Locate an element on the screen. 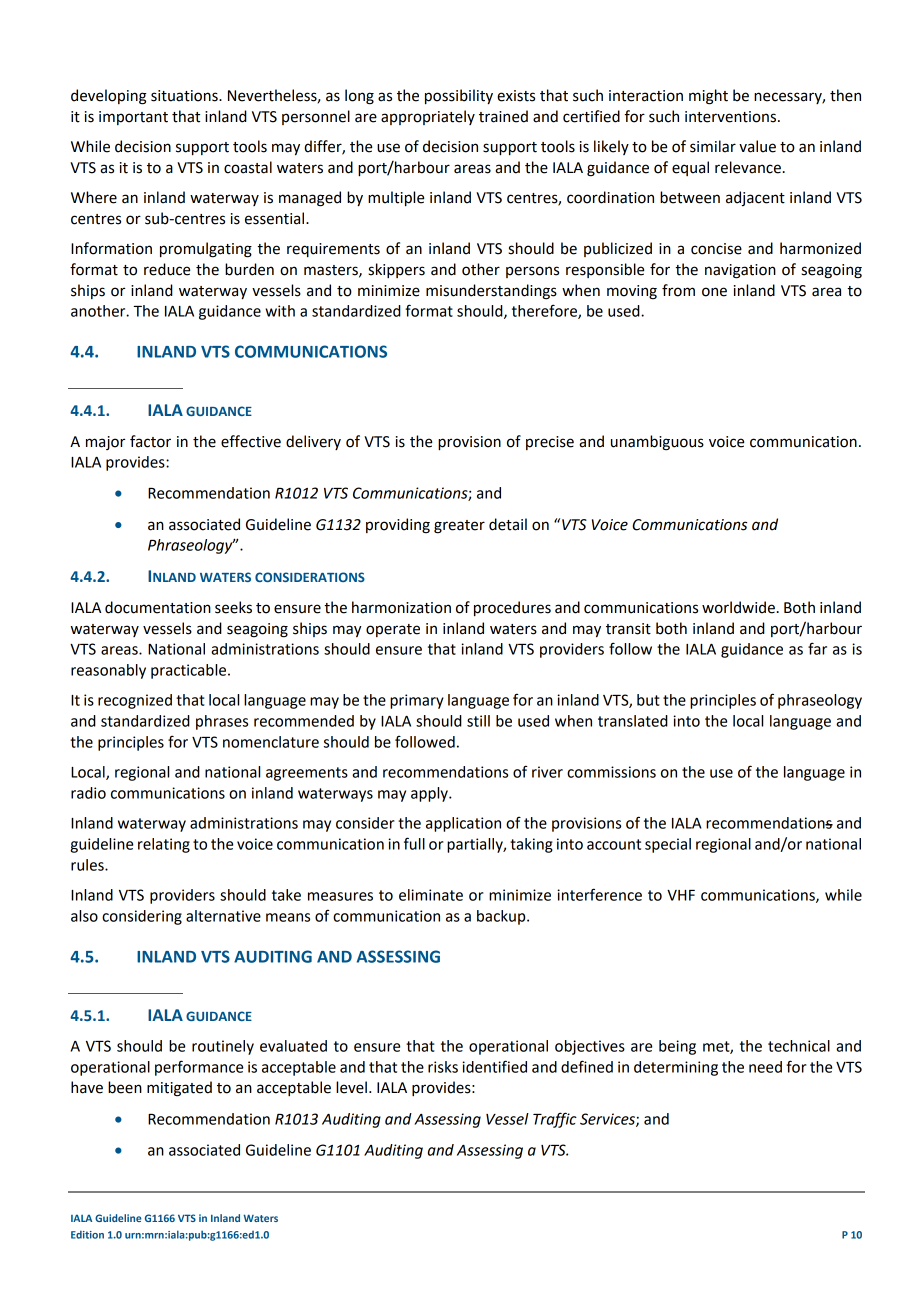 The width and height of the screenshot is (924, 1308). need is located at coordinates (765, 1067).
